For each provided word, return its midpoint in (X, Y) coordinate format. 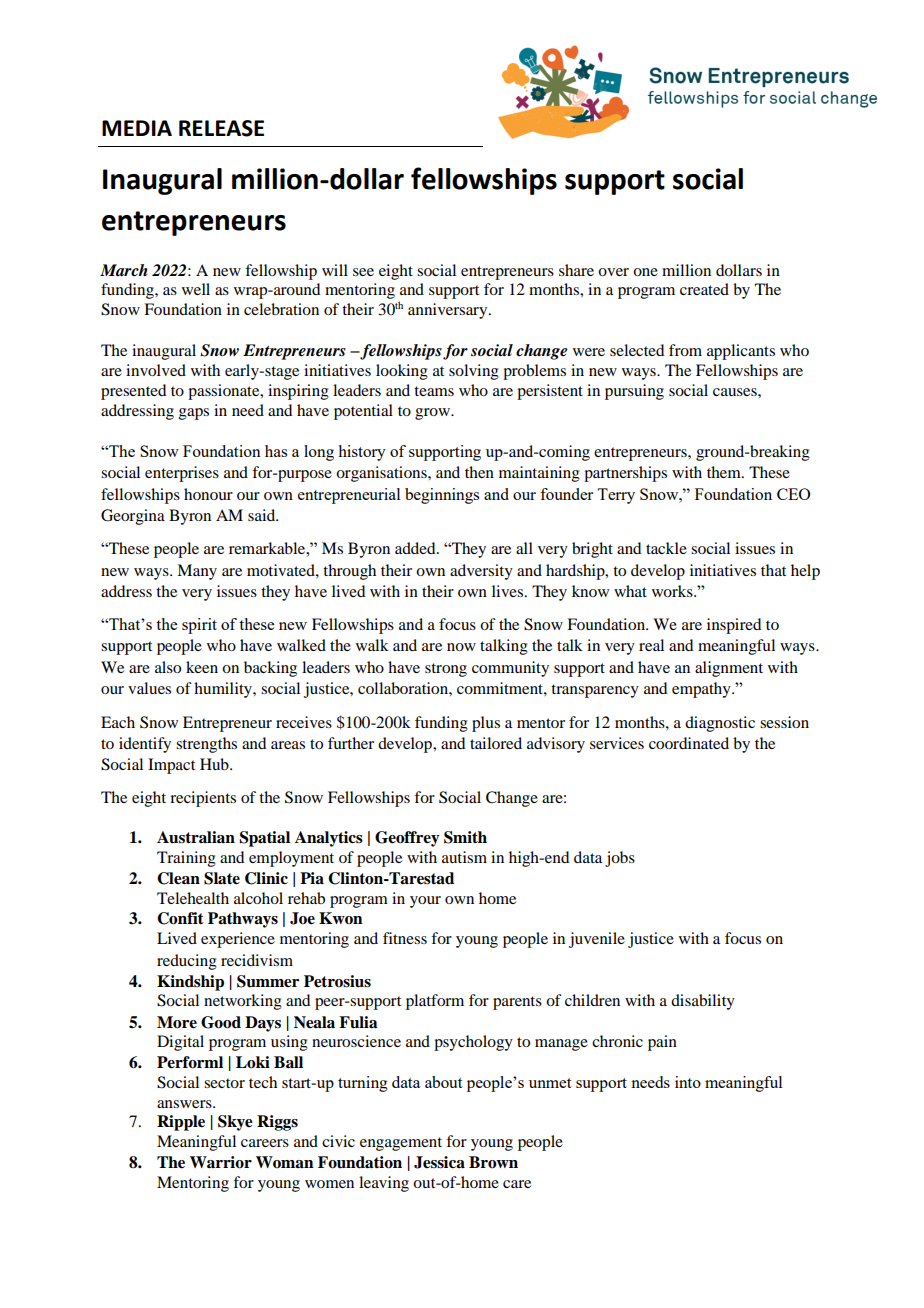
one (645, 272)
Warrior (221, 1162)
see (363, 272)
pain (662, 1043)
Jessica (439, 1162)
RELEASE (221, 128)
